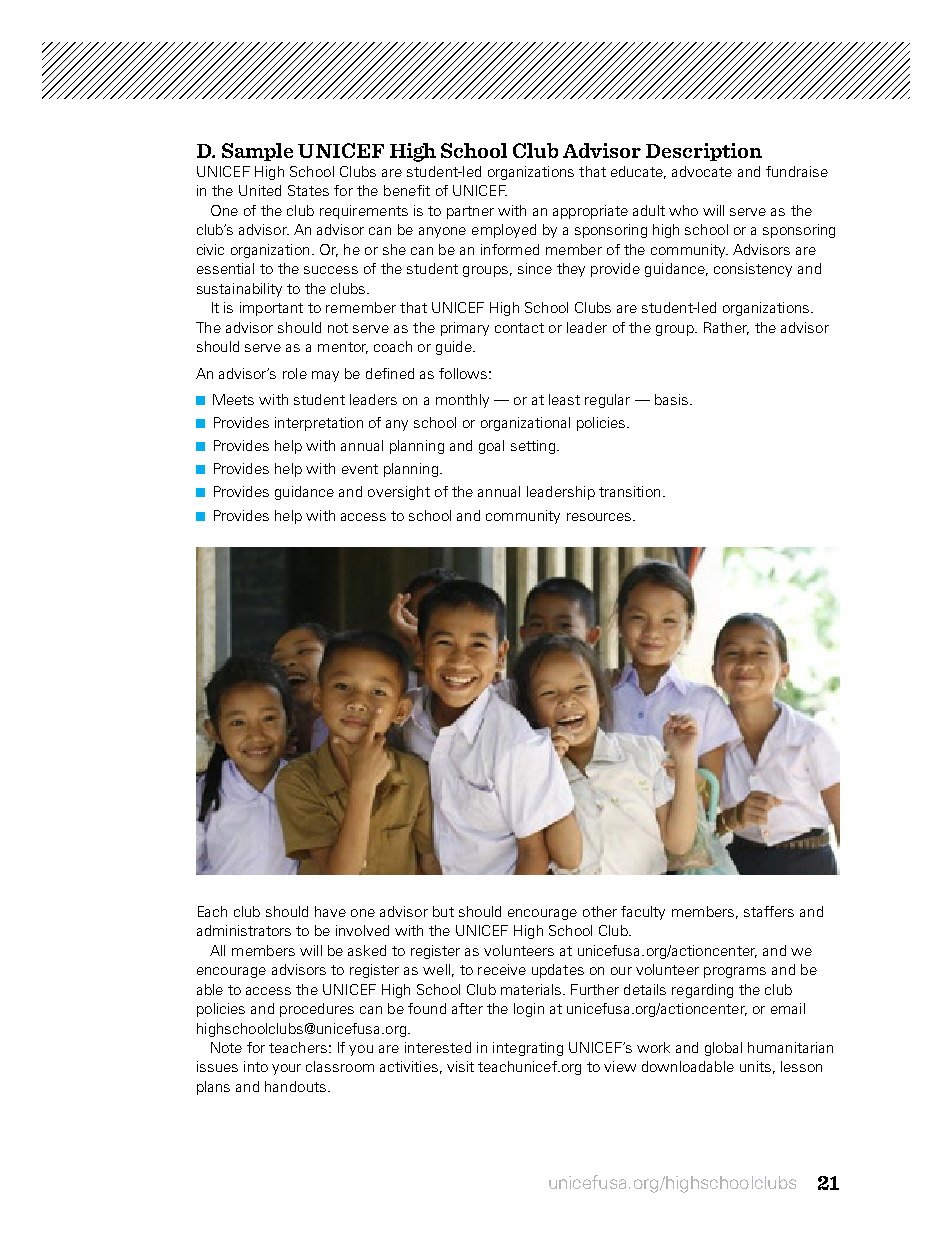 The image size is (952, 1233). What do you see at coordinates (260, 190) in the image?
I see `United` at bounding box center [260, 190].
